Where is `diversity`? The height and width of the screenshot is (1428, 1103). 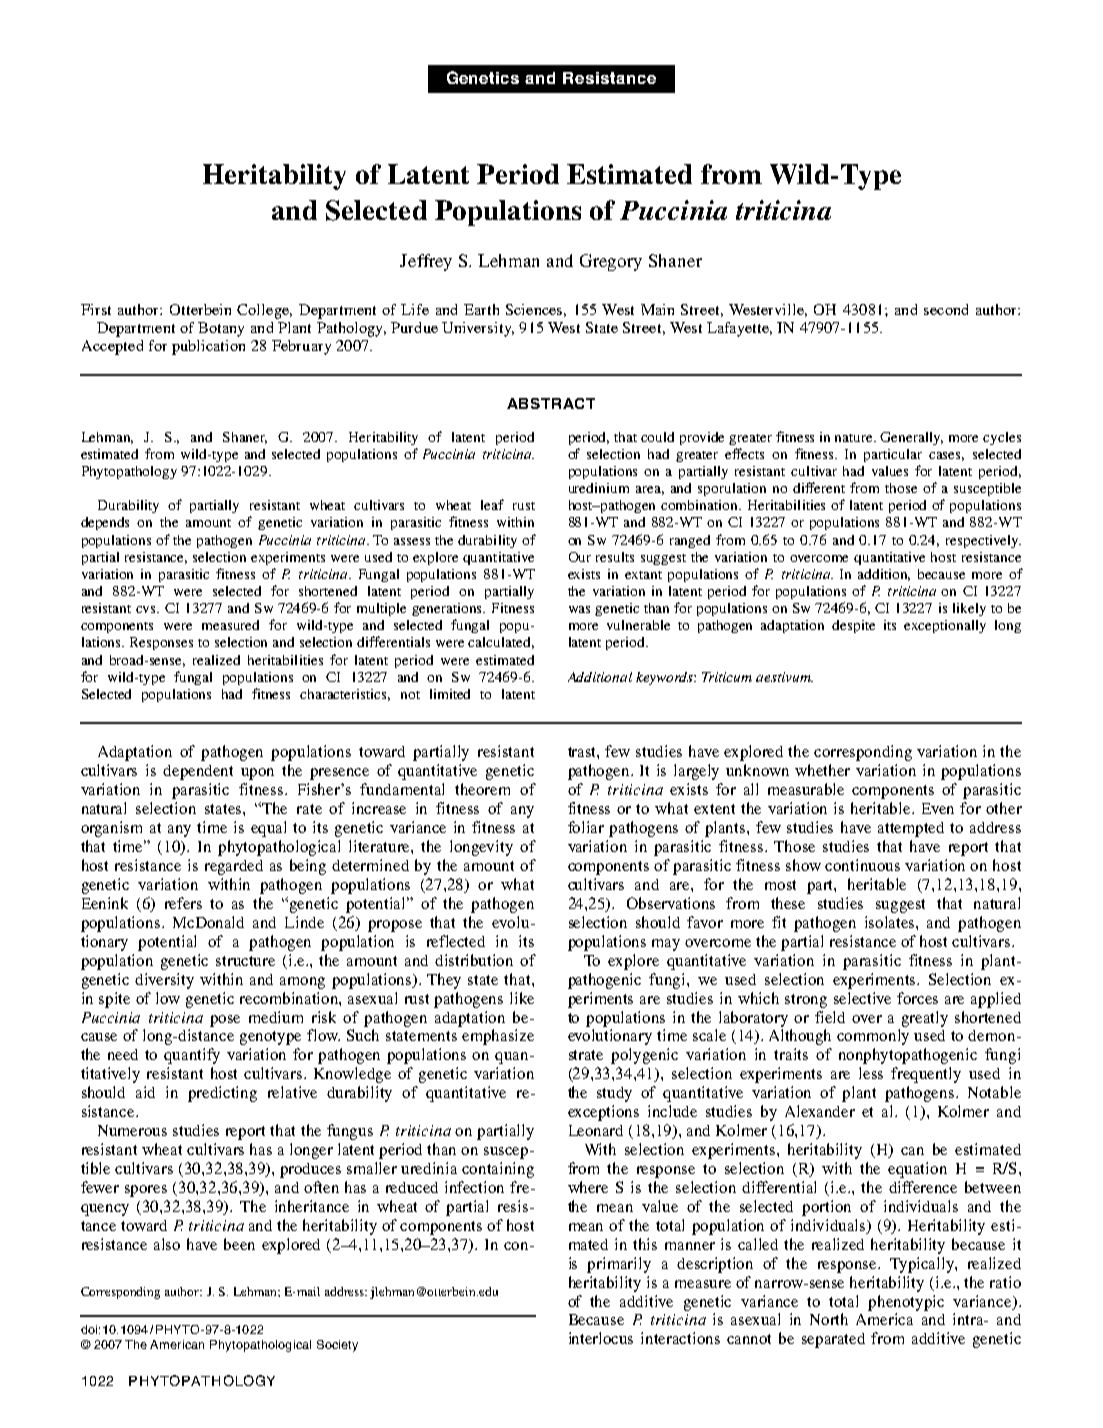 diversity is located at coordinates (164, 981).
